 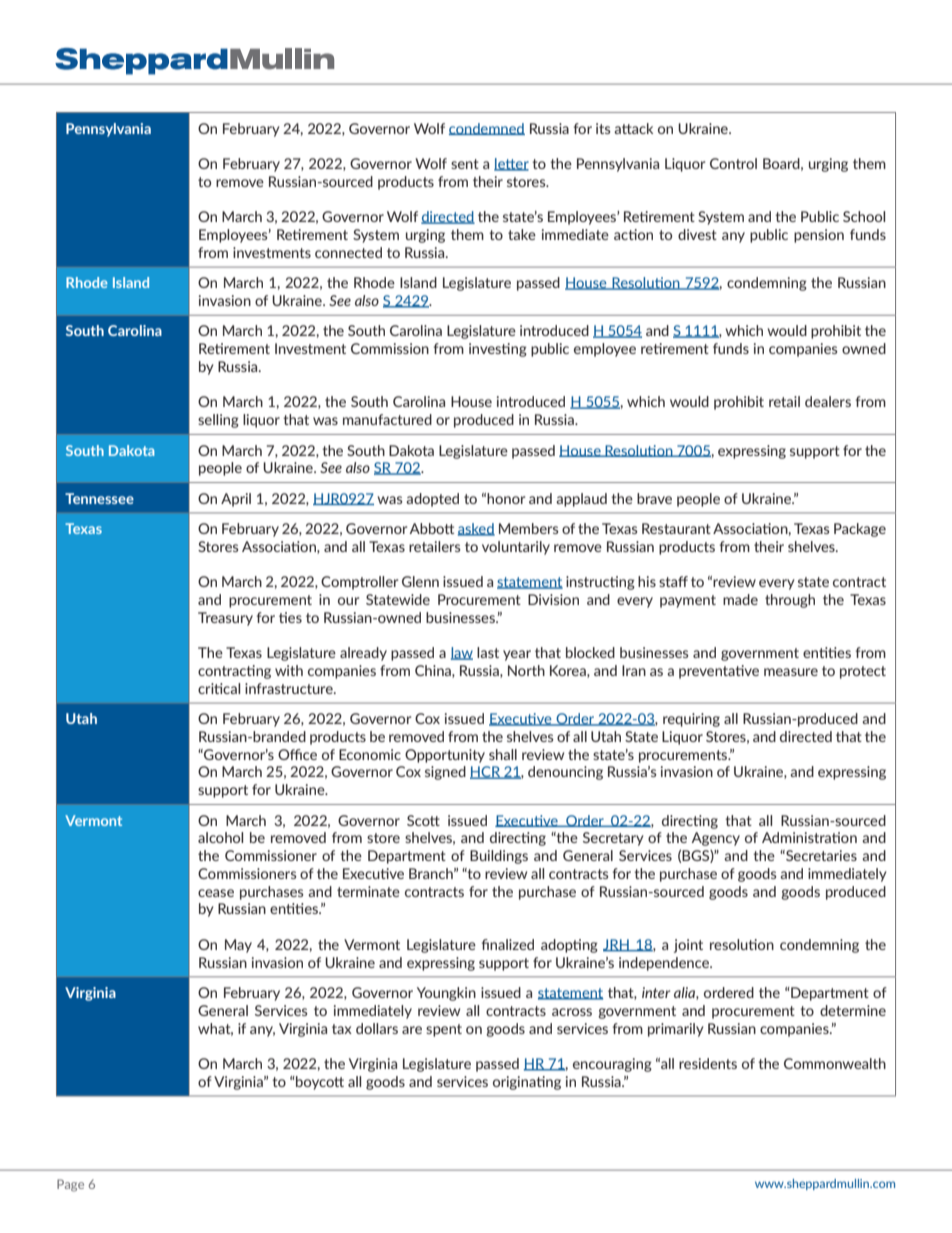 What do you see at coordinates (465, 164) in the document?
I see `sent` at bounding box center [465, 164].
